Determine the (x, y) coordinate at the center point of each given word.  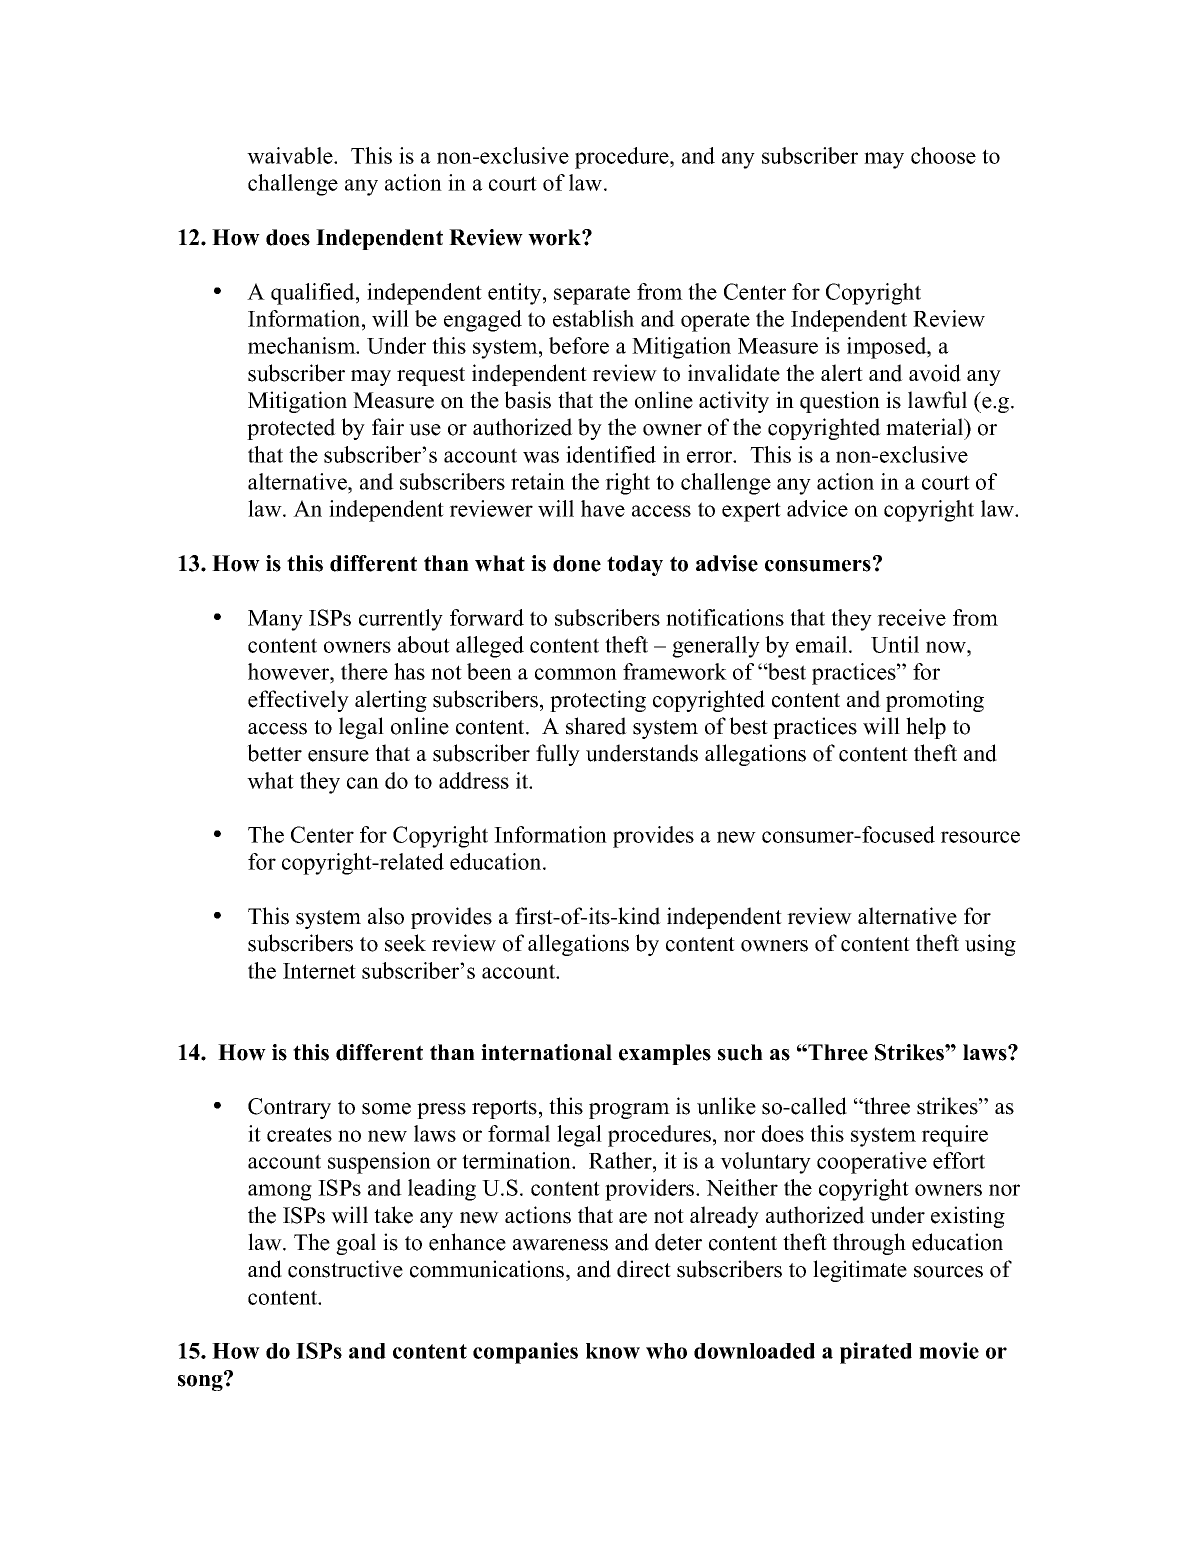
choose (943, 155)
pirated (876, 1353)
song (201, 1382)
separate (592, 295)
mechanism (303, 345)
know (613, 1351)
